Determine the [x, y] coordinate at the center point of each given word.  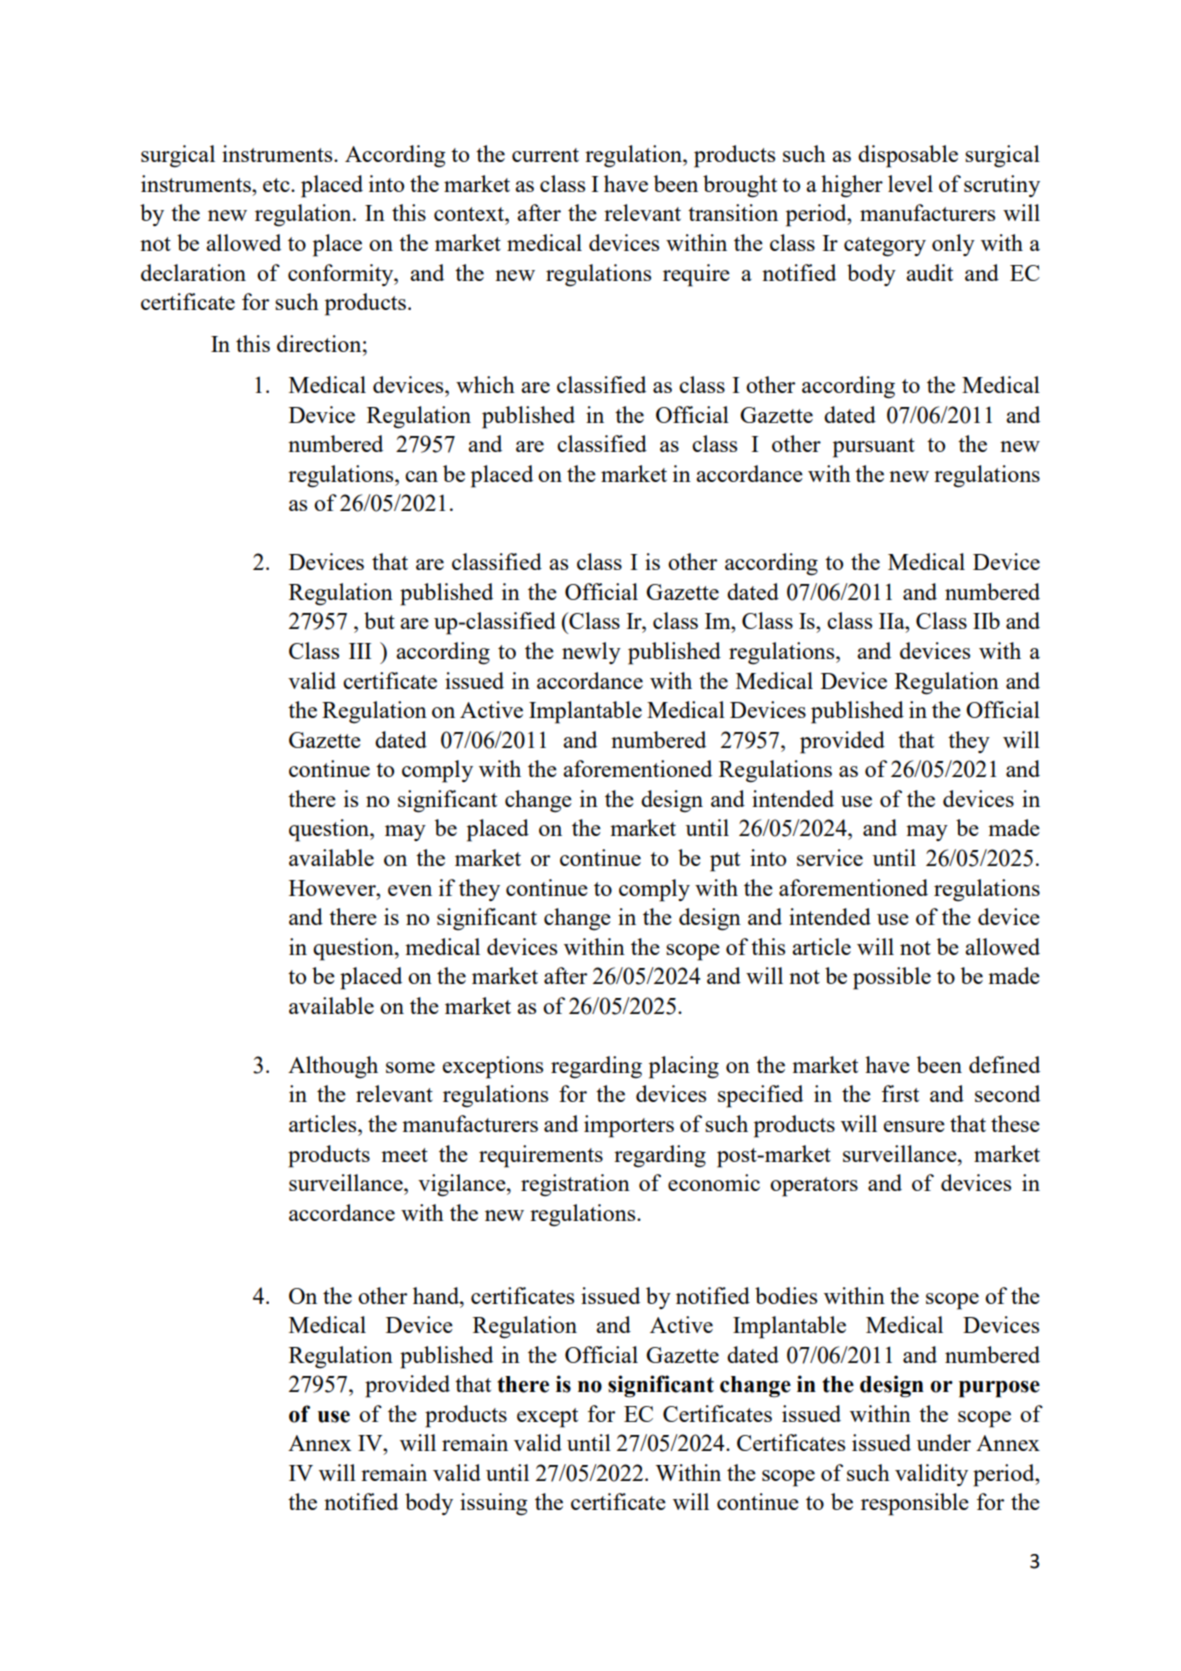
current [545, 155]
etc [277, 185]
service [830, 857]
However [333, 888]
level [910, 183]
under [944, 1442]
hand [437, 1295]
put [725, 862]
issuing [494, 1504]
